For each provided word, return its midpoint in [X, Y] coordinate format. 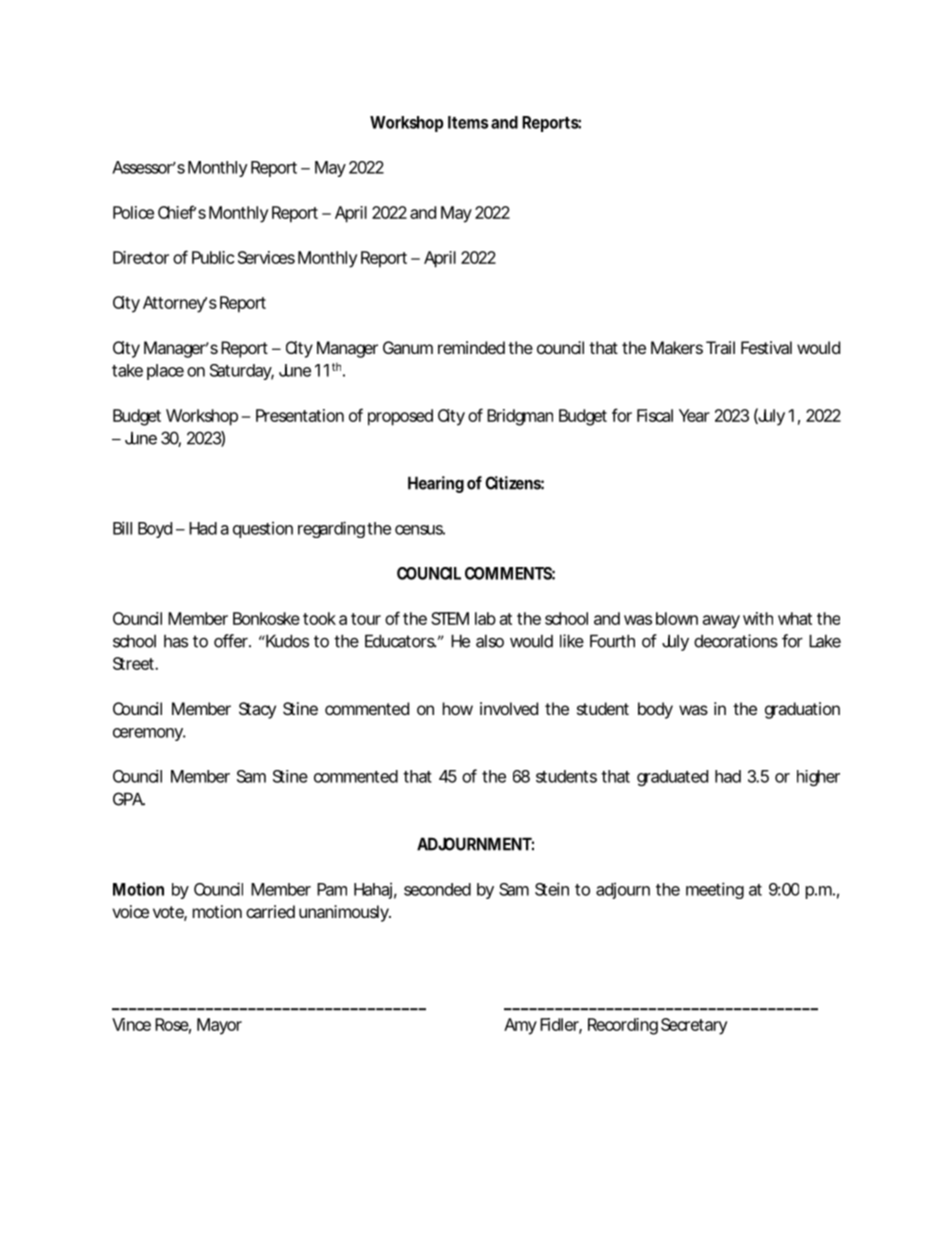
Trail [720, 347]
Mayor [219, 1026]
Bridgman [520, 417]
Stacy [257, 710]
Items [468, 122]
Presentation [300, 415]
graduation [802, 710]
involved [509, 708]
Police [133, 212]
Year [694, 415]
